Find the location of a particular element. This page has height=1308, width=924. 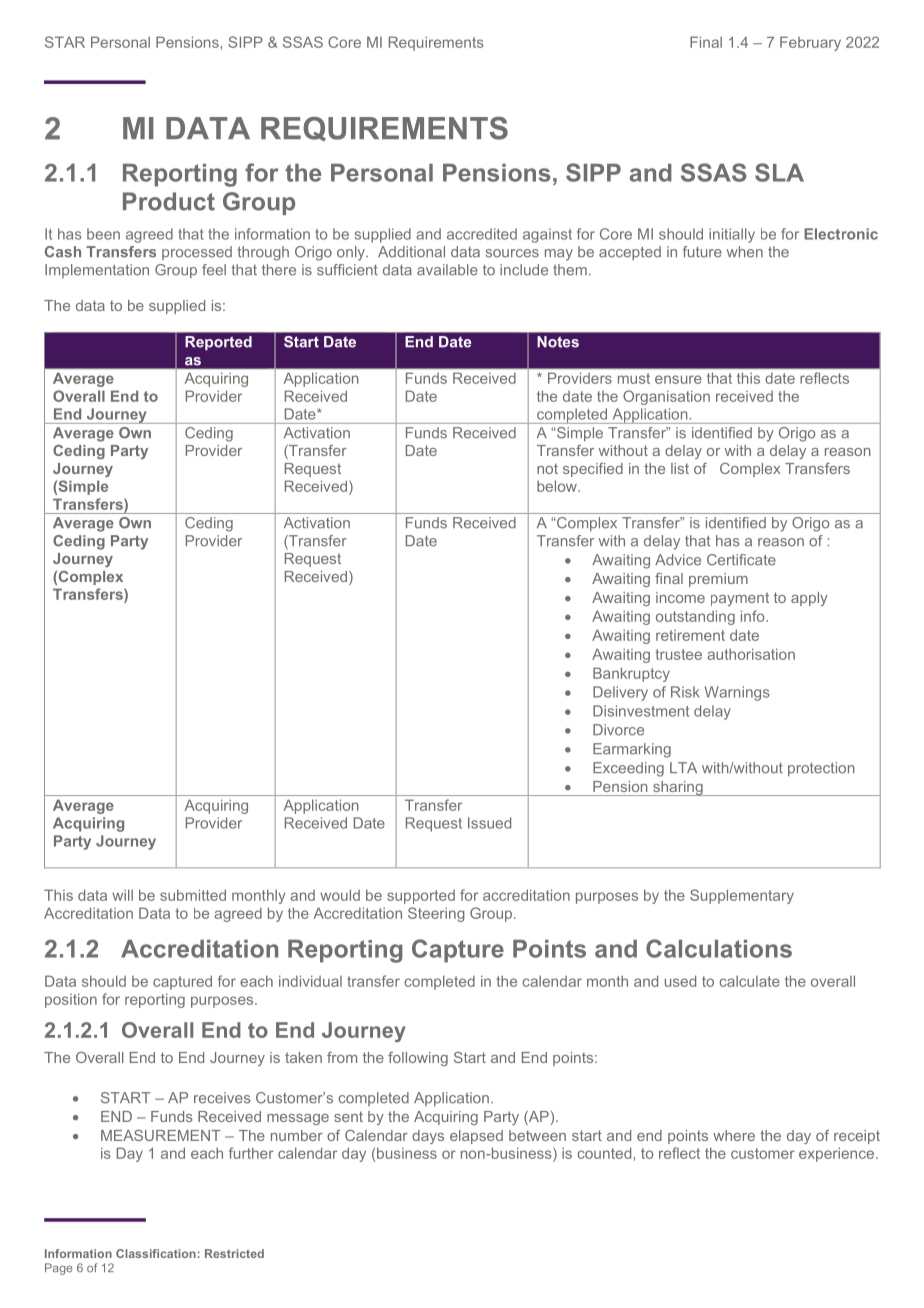

experience is located at coordinates (836, 1154).
